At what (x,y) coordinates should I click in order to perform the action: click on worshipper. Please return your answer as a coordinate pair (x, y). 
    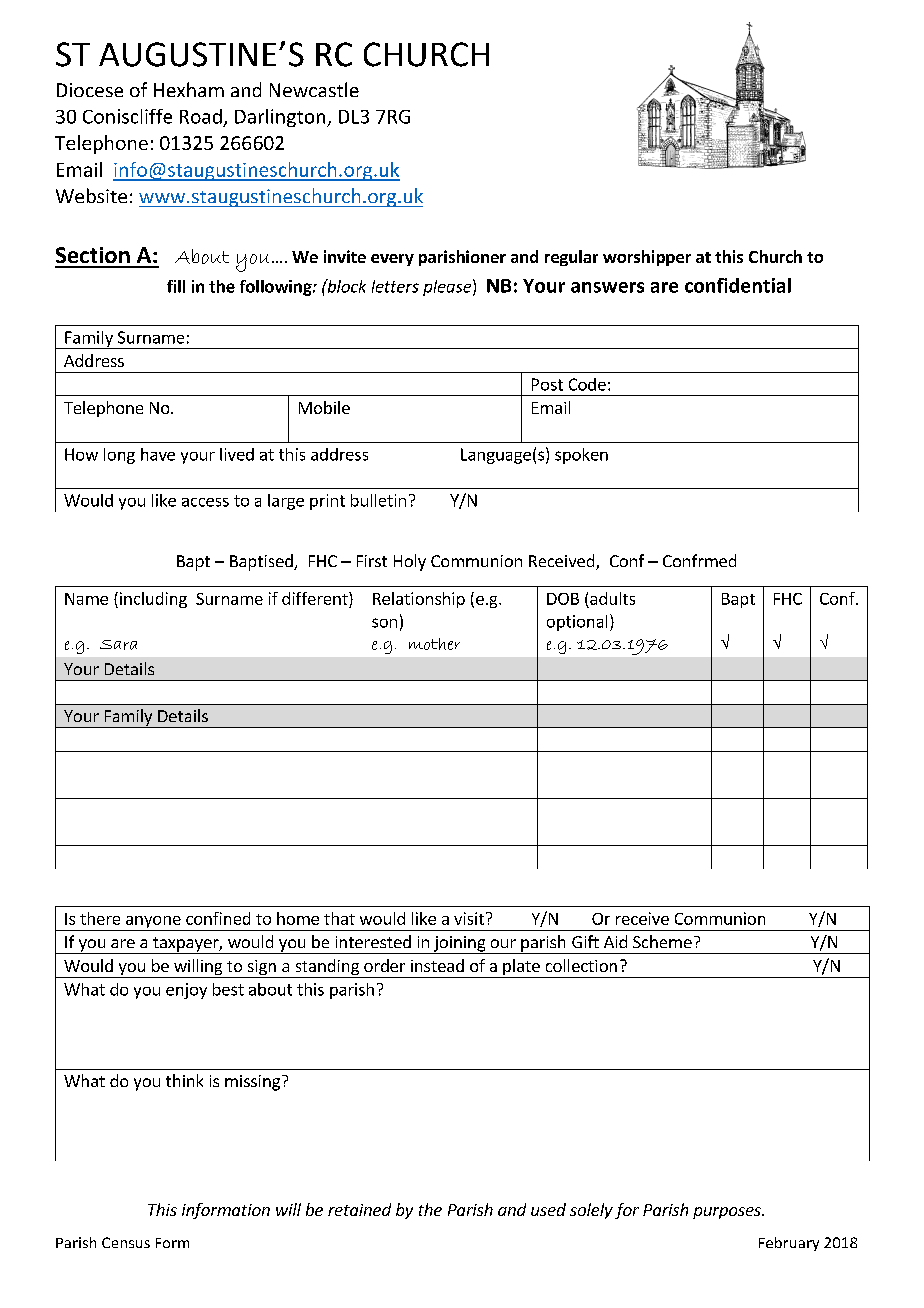
    Looking at the image, I should click on (647, 258).
